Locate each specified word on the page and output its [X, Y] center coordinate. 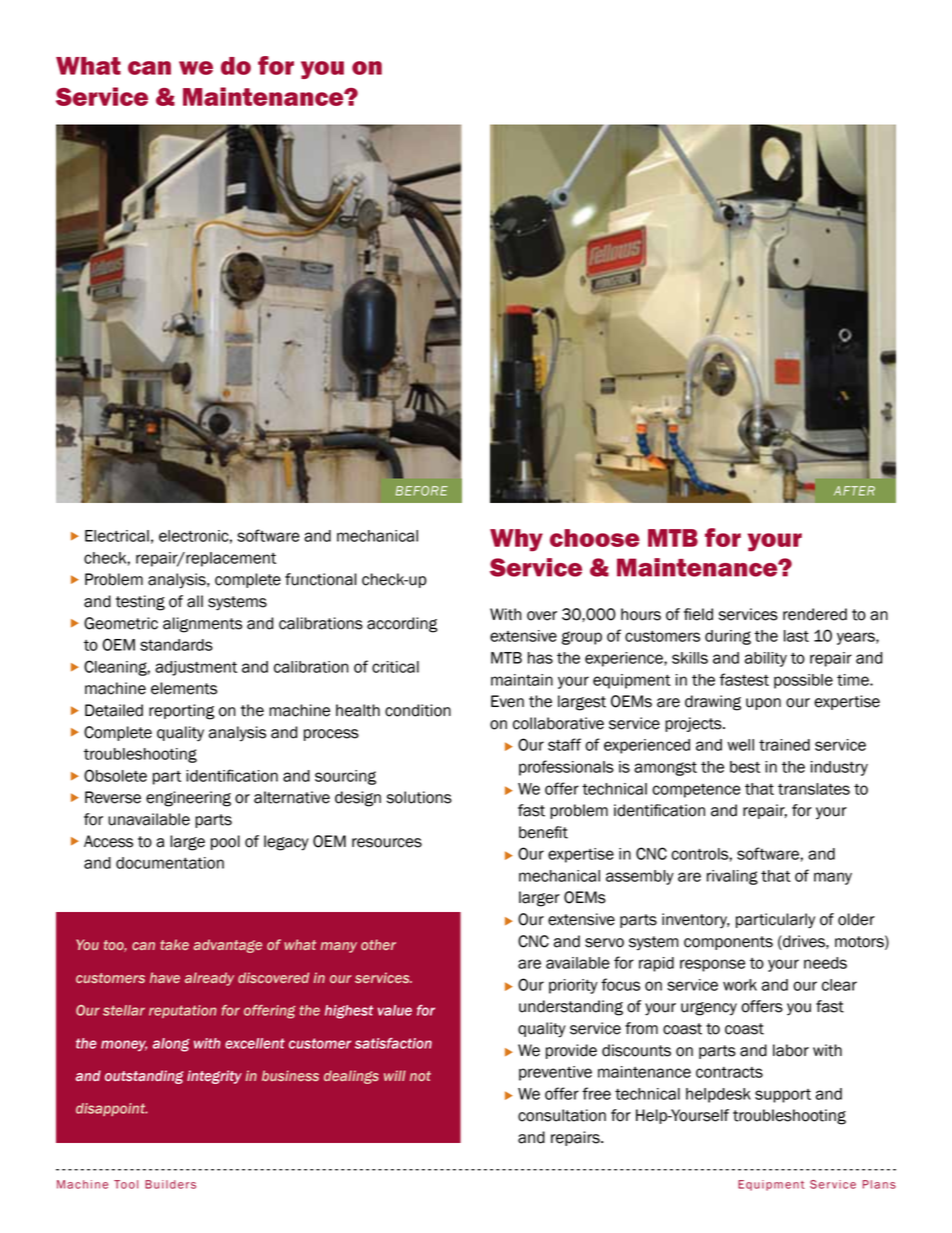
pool [225, 842]
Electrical [117, 536]
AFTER [854, 491]
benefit [543, 832]
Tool [126, 1184]
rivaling [732, 877]
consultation [562, 1115]
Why [516, 540]
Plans [879, 1184]
